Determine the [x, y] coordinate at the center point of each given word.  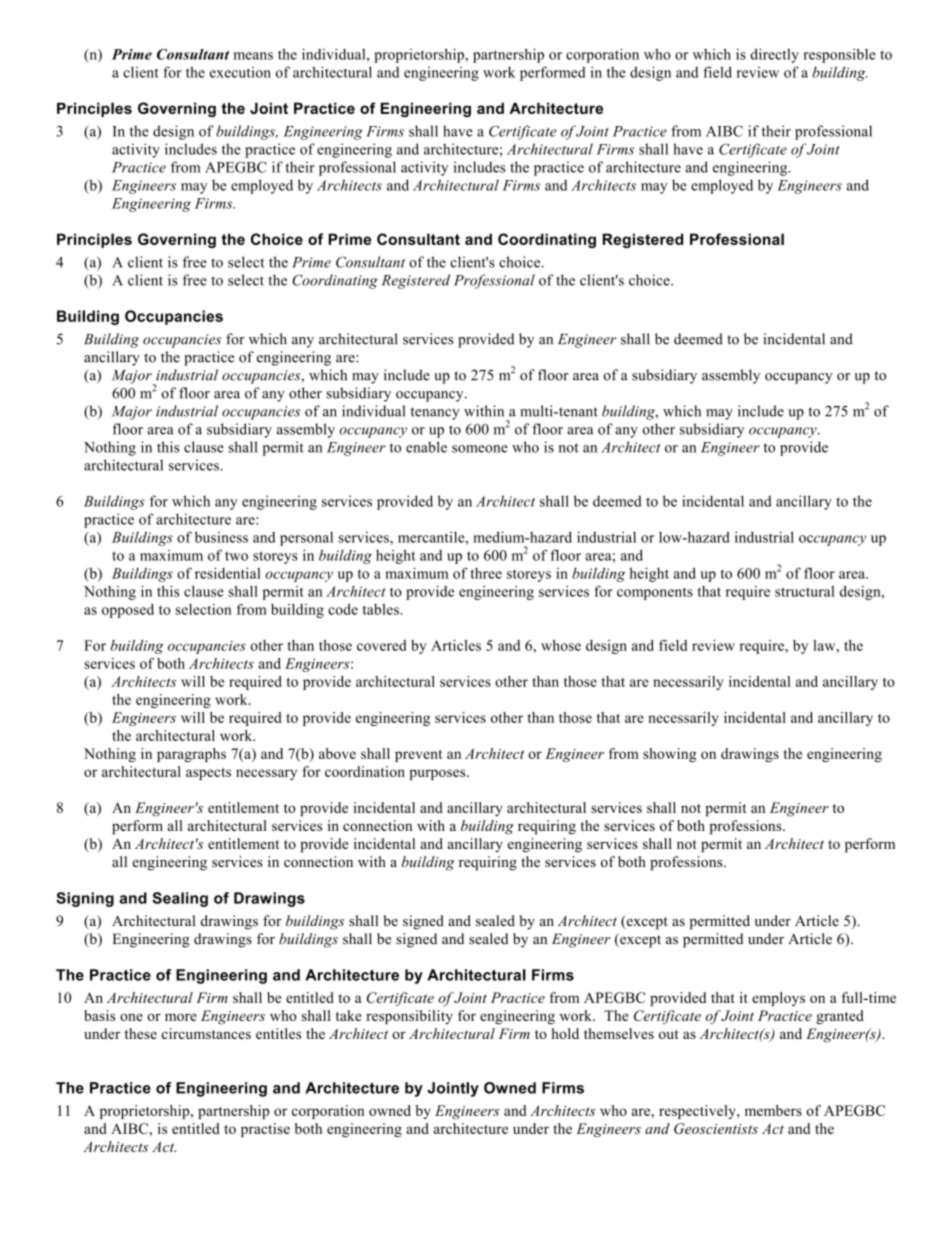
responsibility [409, 1017]
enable [426, 447]
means [253, 56]
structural [805, 591]
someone [480, 449]
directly [774, 55]
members [773, 1110]
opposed [128, 611]
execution [240, 72]
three [486, 573]
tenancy [435, 413]
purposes [438, 774]
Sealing [180, 899]
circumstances [206, 1033]
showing [669, 755]
